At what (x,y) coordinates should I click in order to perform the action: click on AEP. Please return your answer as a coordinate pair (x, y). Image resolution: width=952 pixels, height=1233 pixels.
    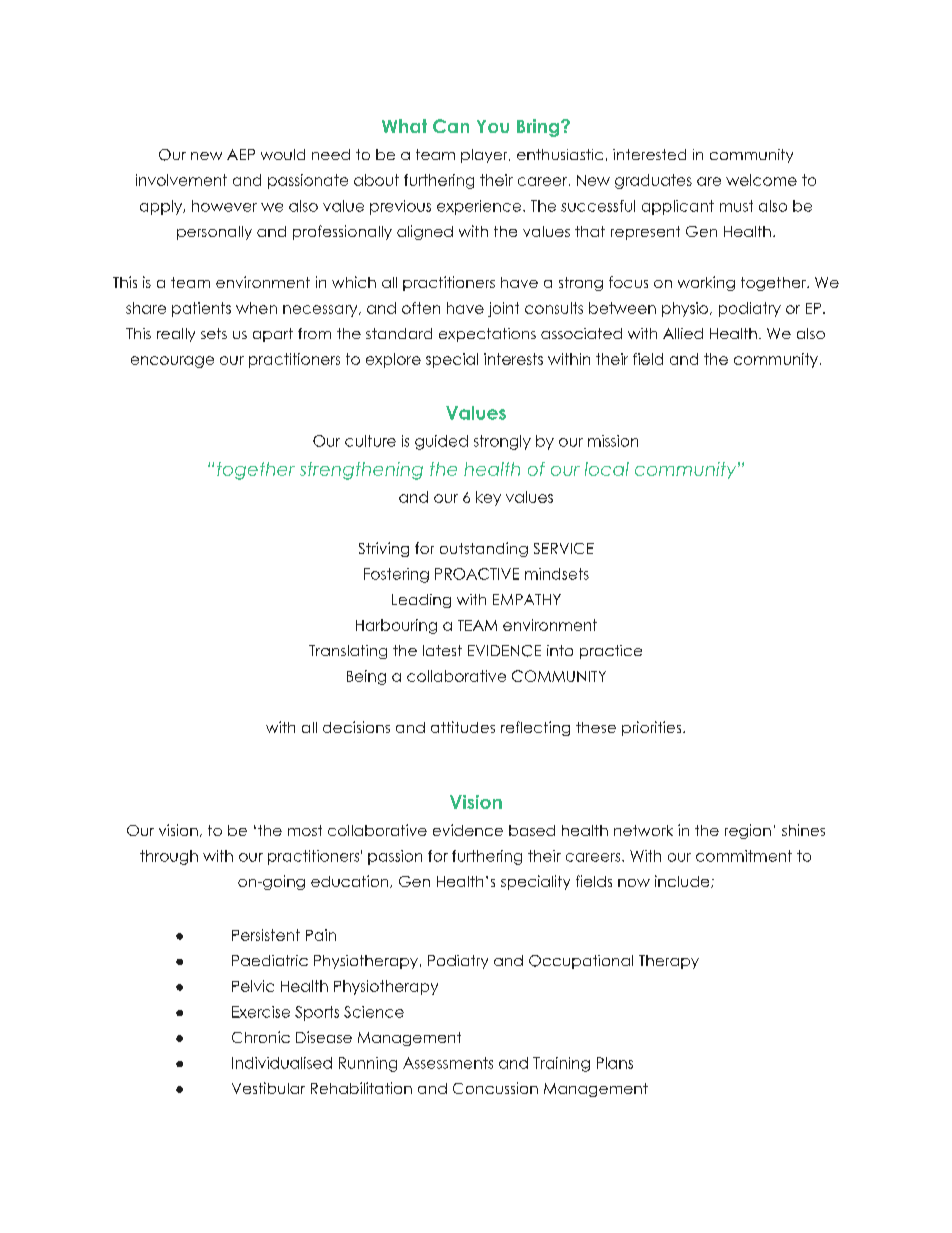
    Looking at the image, I should click on (241, 154).
